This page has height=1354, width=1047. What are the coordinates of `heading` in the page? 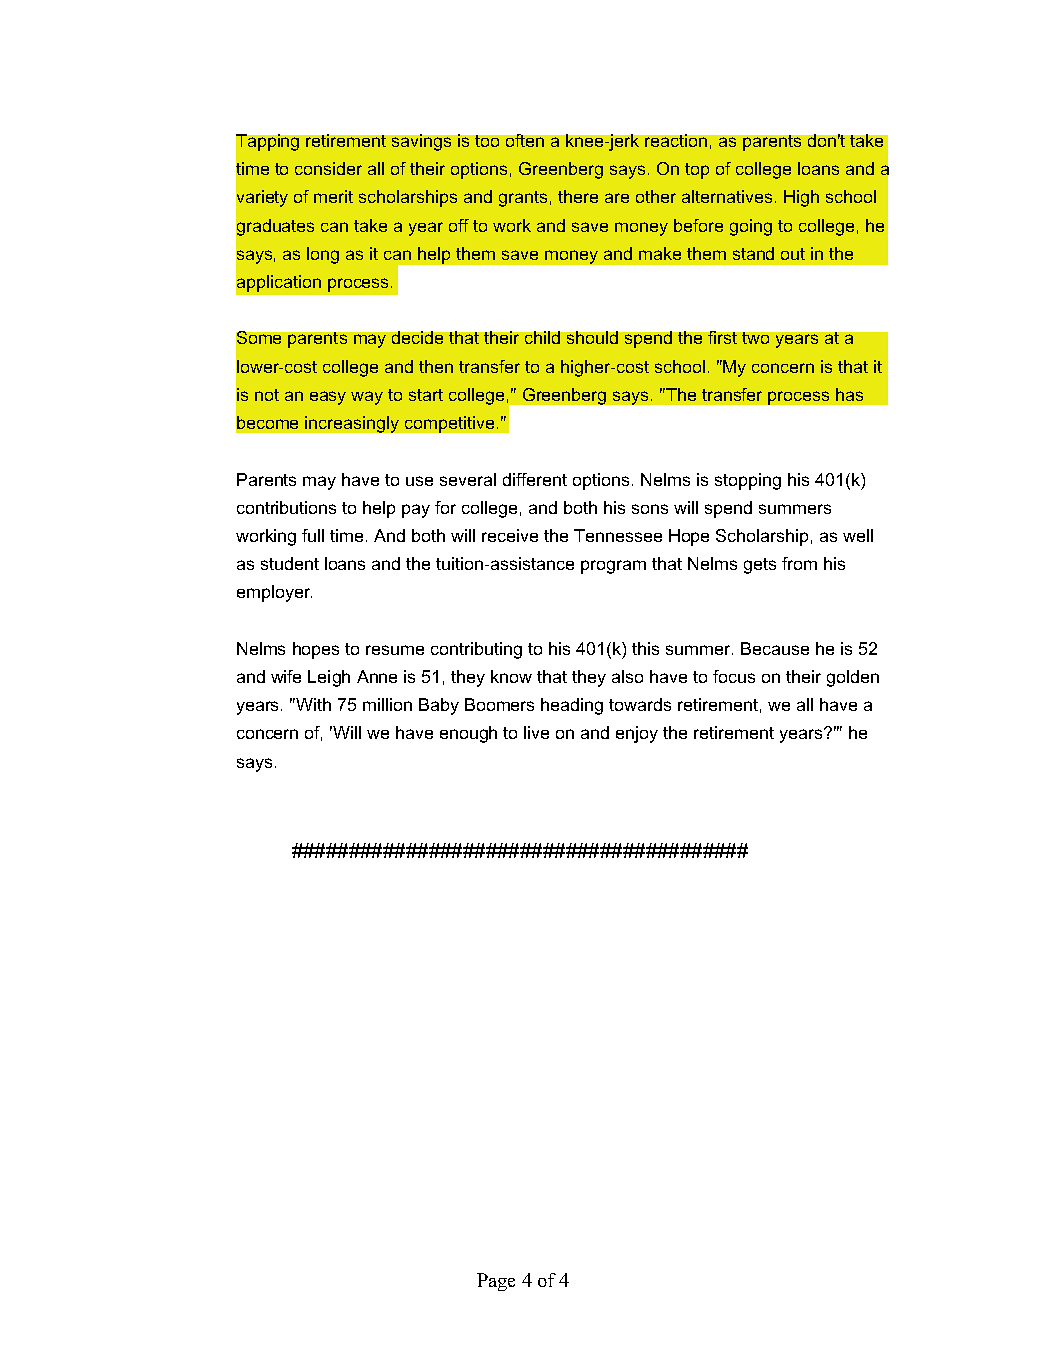 It's located at (572, 706).
